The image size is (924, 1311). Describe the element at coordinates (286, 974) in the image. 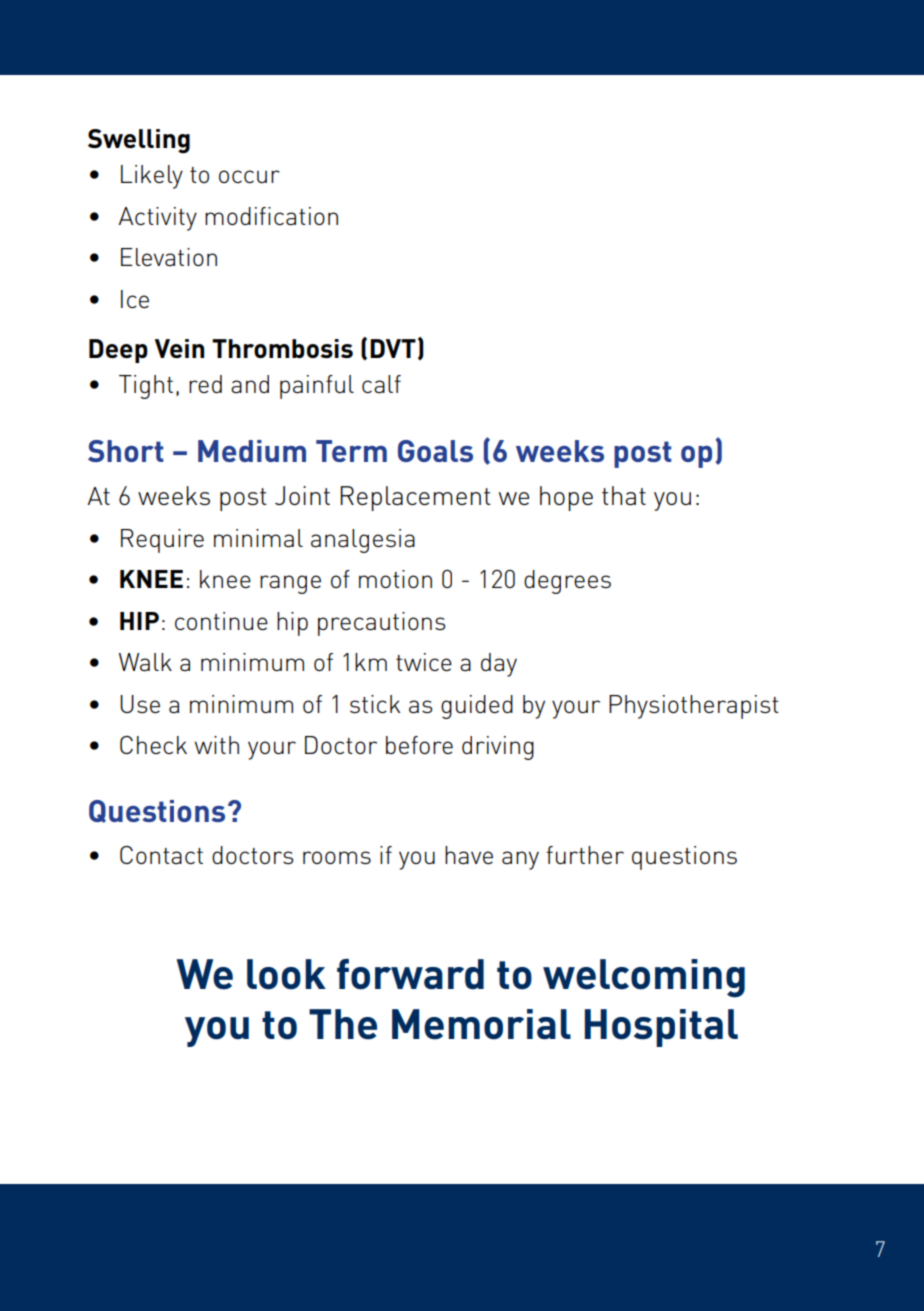

I see `look` at that location.
